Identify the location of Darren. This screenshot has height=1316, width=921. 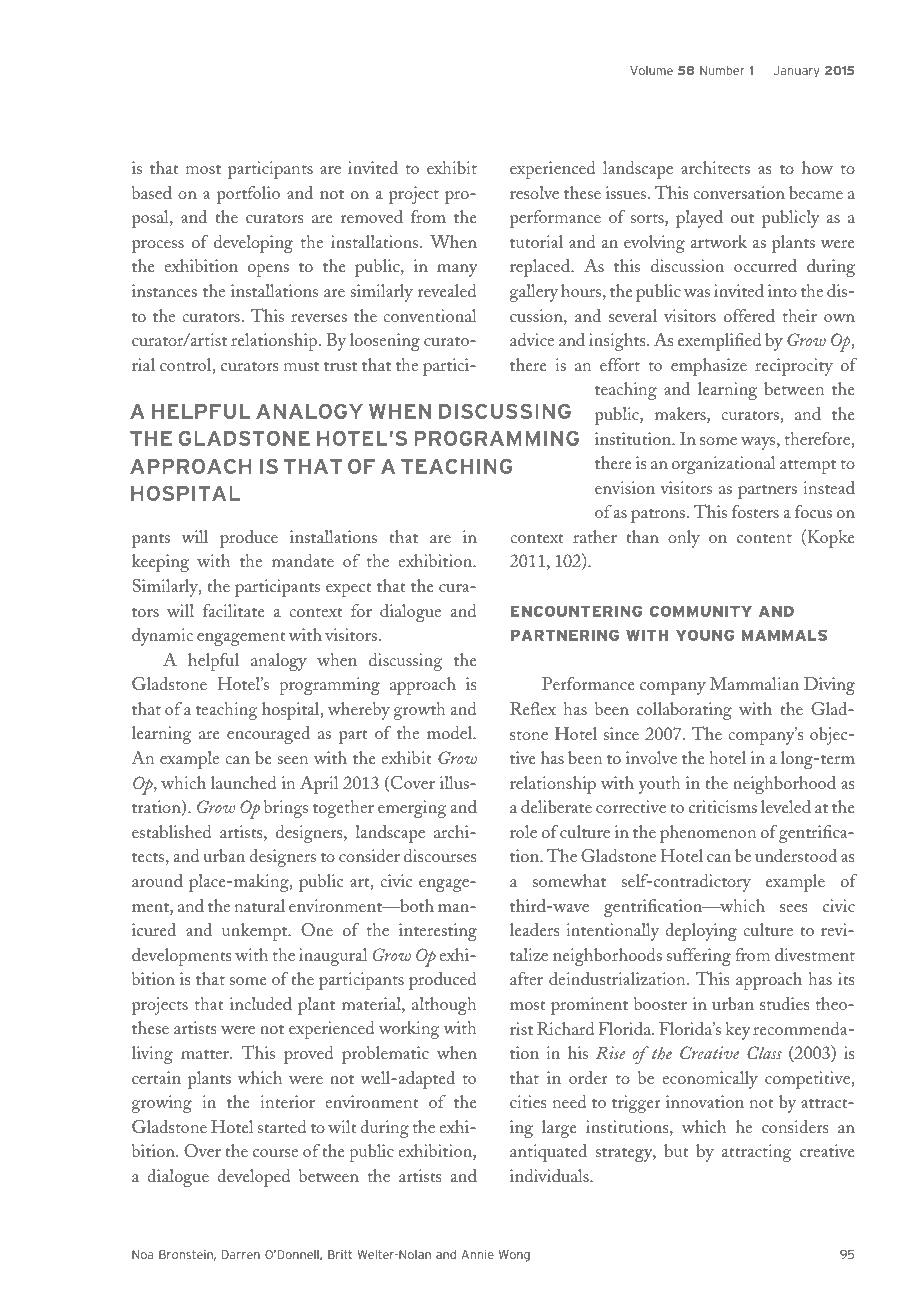
(241, 1254).
